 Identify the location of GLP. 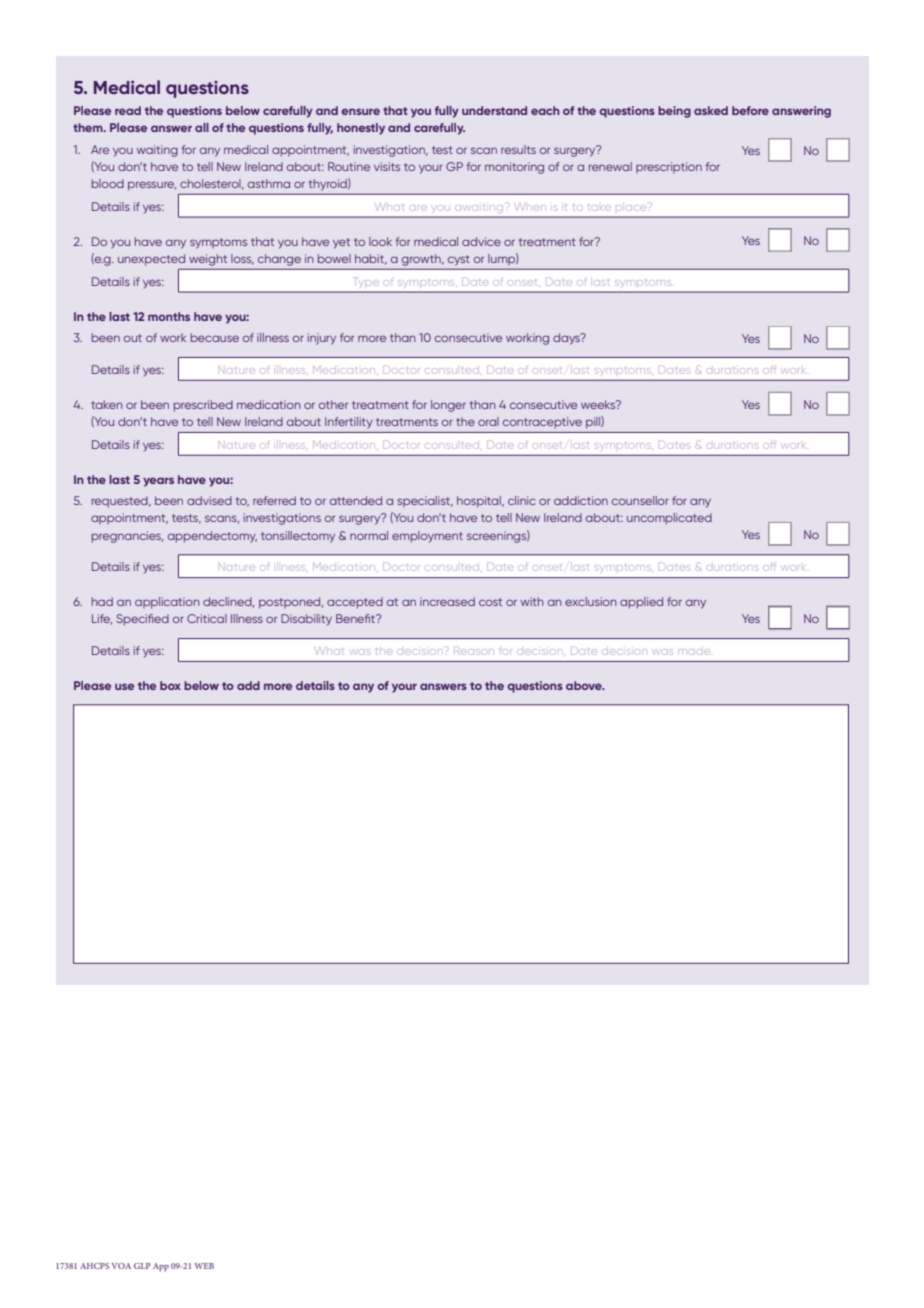
(142, 1266).
